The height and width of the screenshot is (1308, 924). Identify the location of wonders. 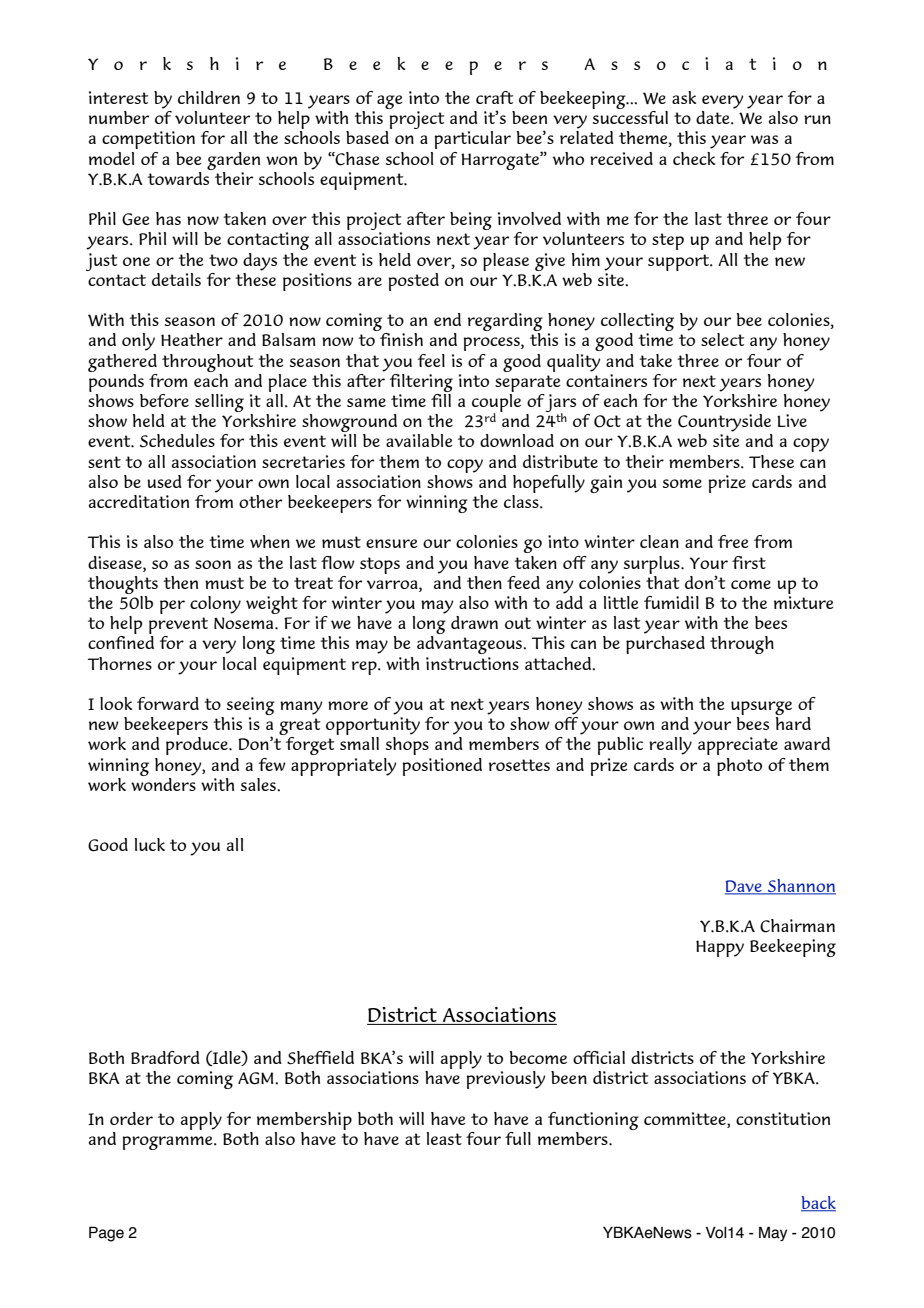
(163, 783).
